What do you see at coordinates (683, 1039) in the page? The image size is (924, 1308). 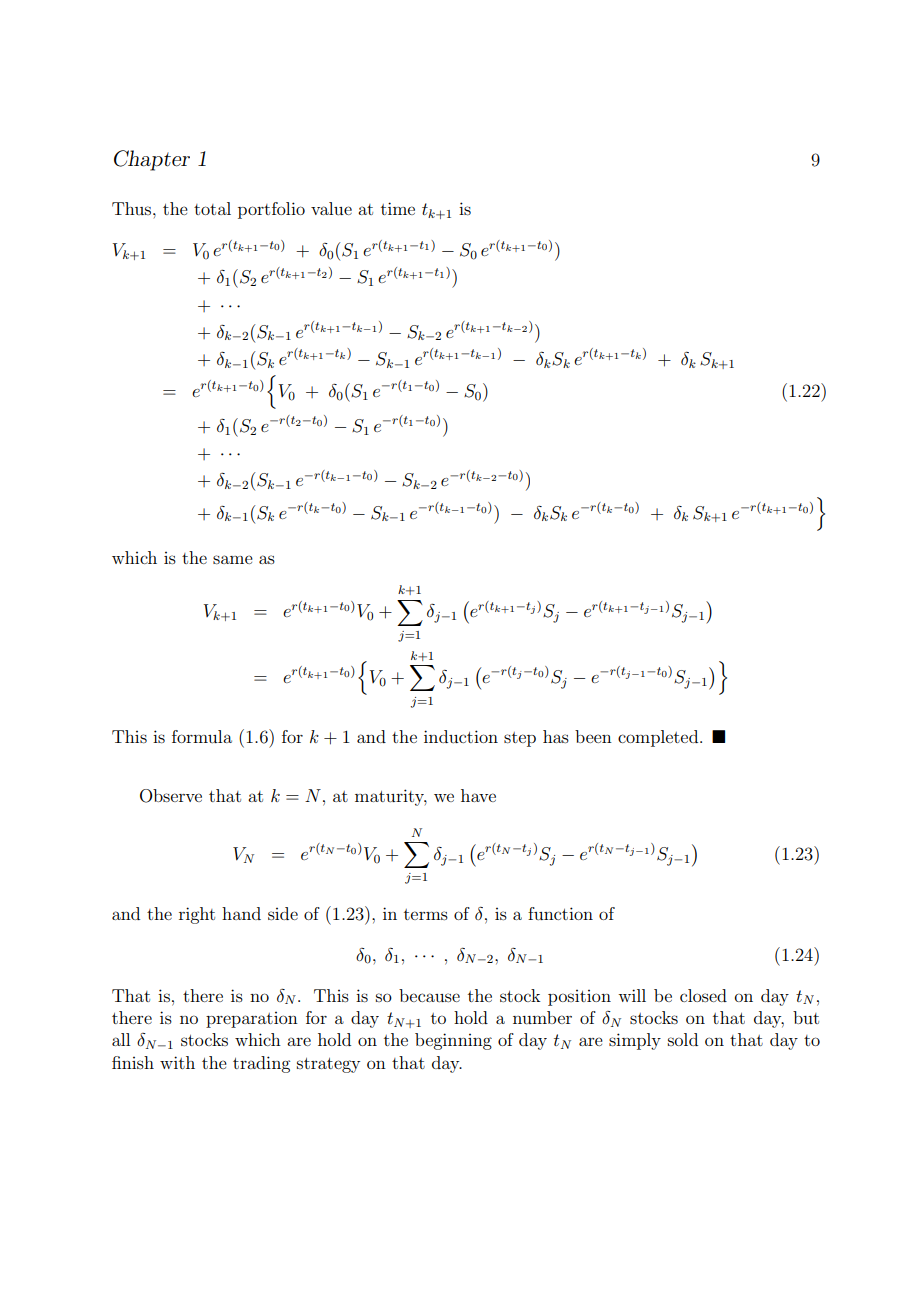 I see `sold` at bounding box center [683, 1039].
